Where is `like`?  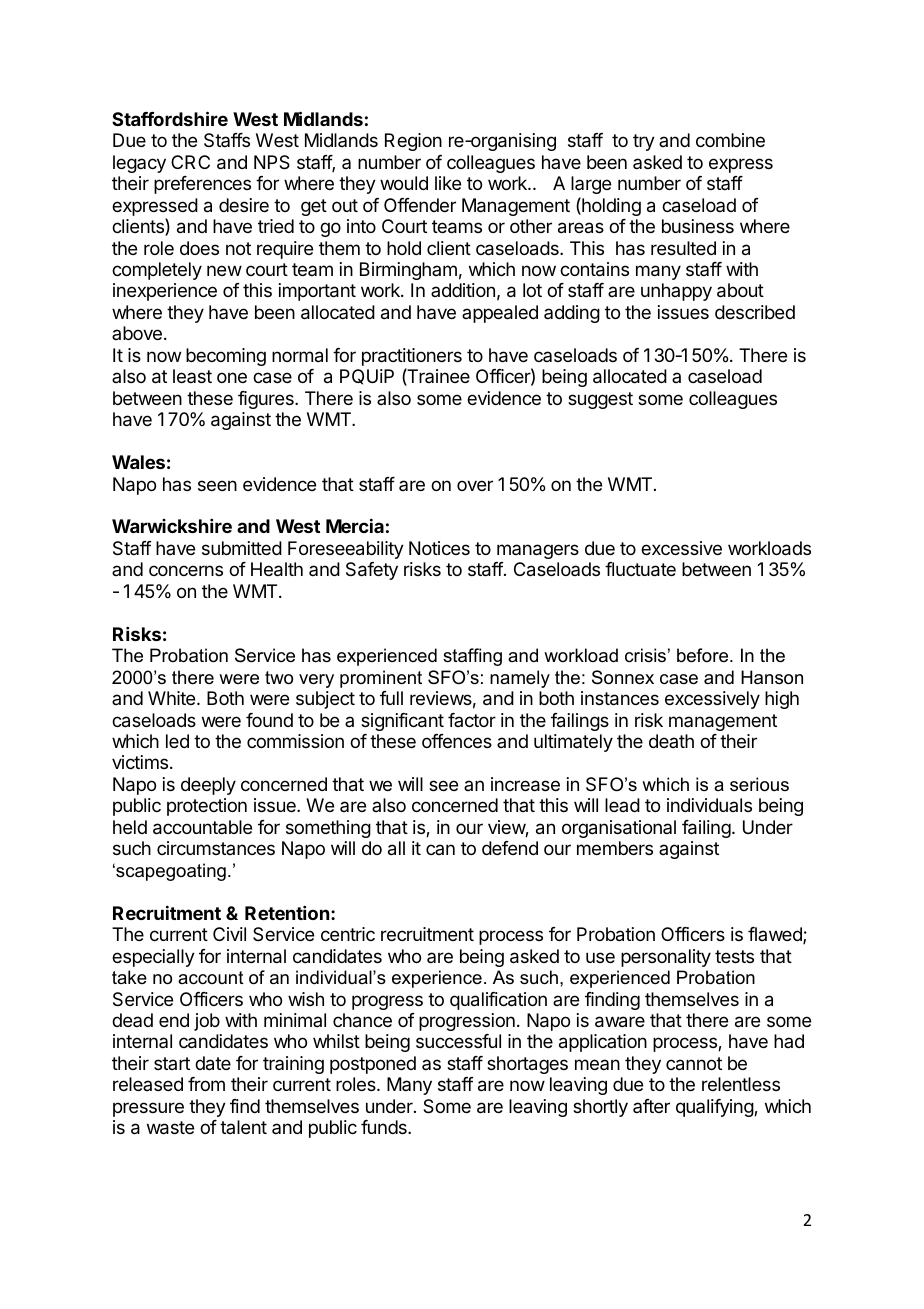
like is located at coordinates (448, 183).
